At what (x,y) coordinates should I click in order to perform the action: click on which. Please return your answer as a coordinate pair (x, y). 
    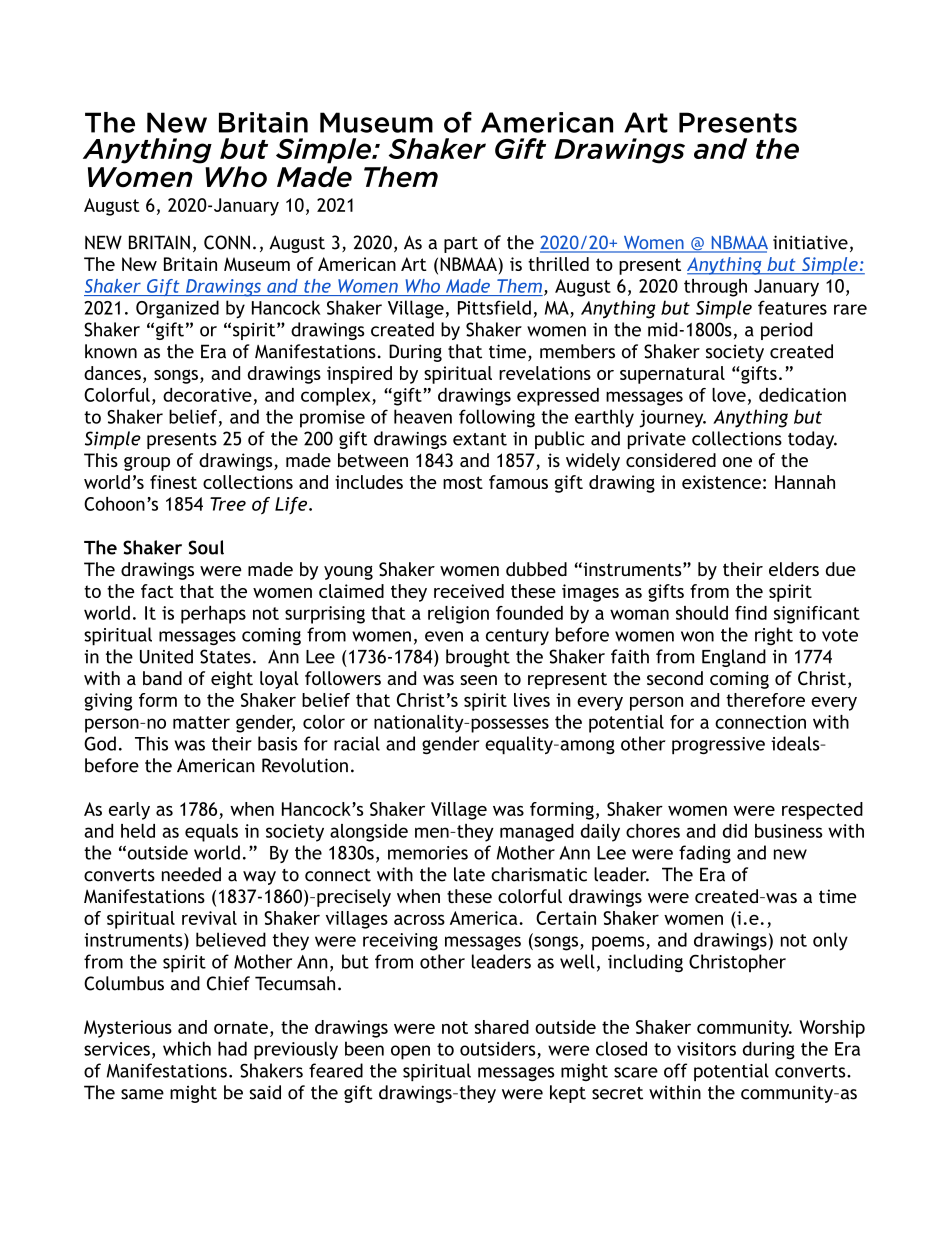
    Looking at the image, I should click on (187, 1048).
